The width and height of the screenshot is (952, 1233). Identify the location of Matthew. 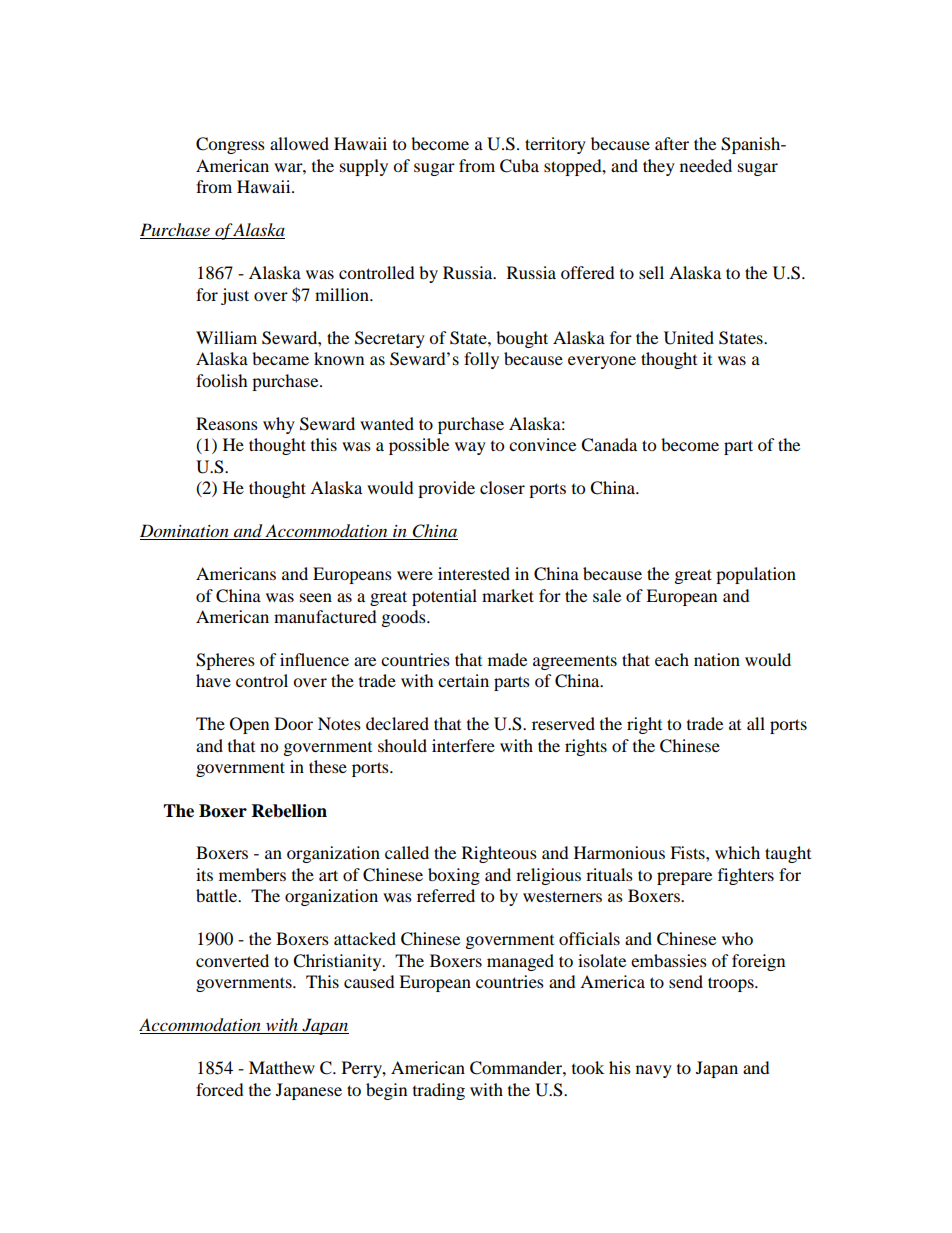
(282, 1067).
